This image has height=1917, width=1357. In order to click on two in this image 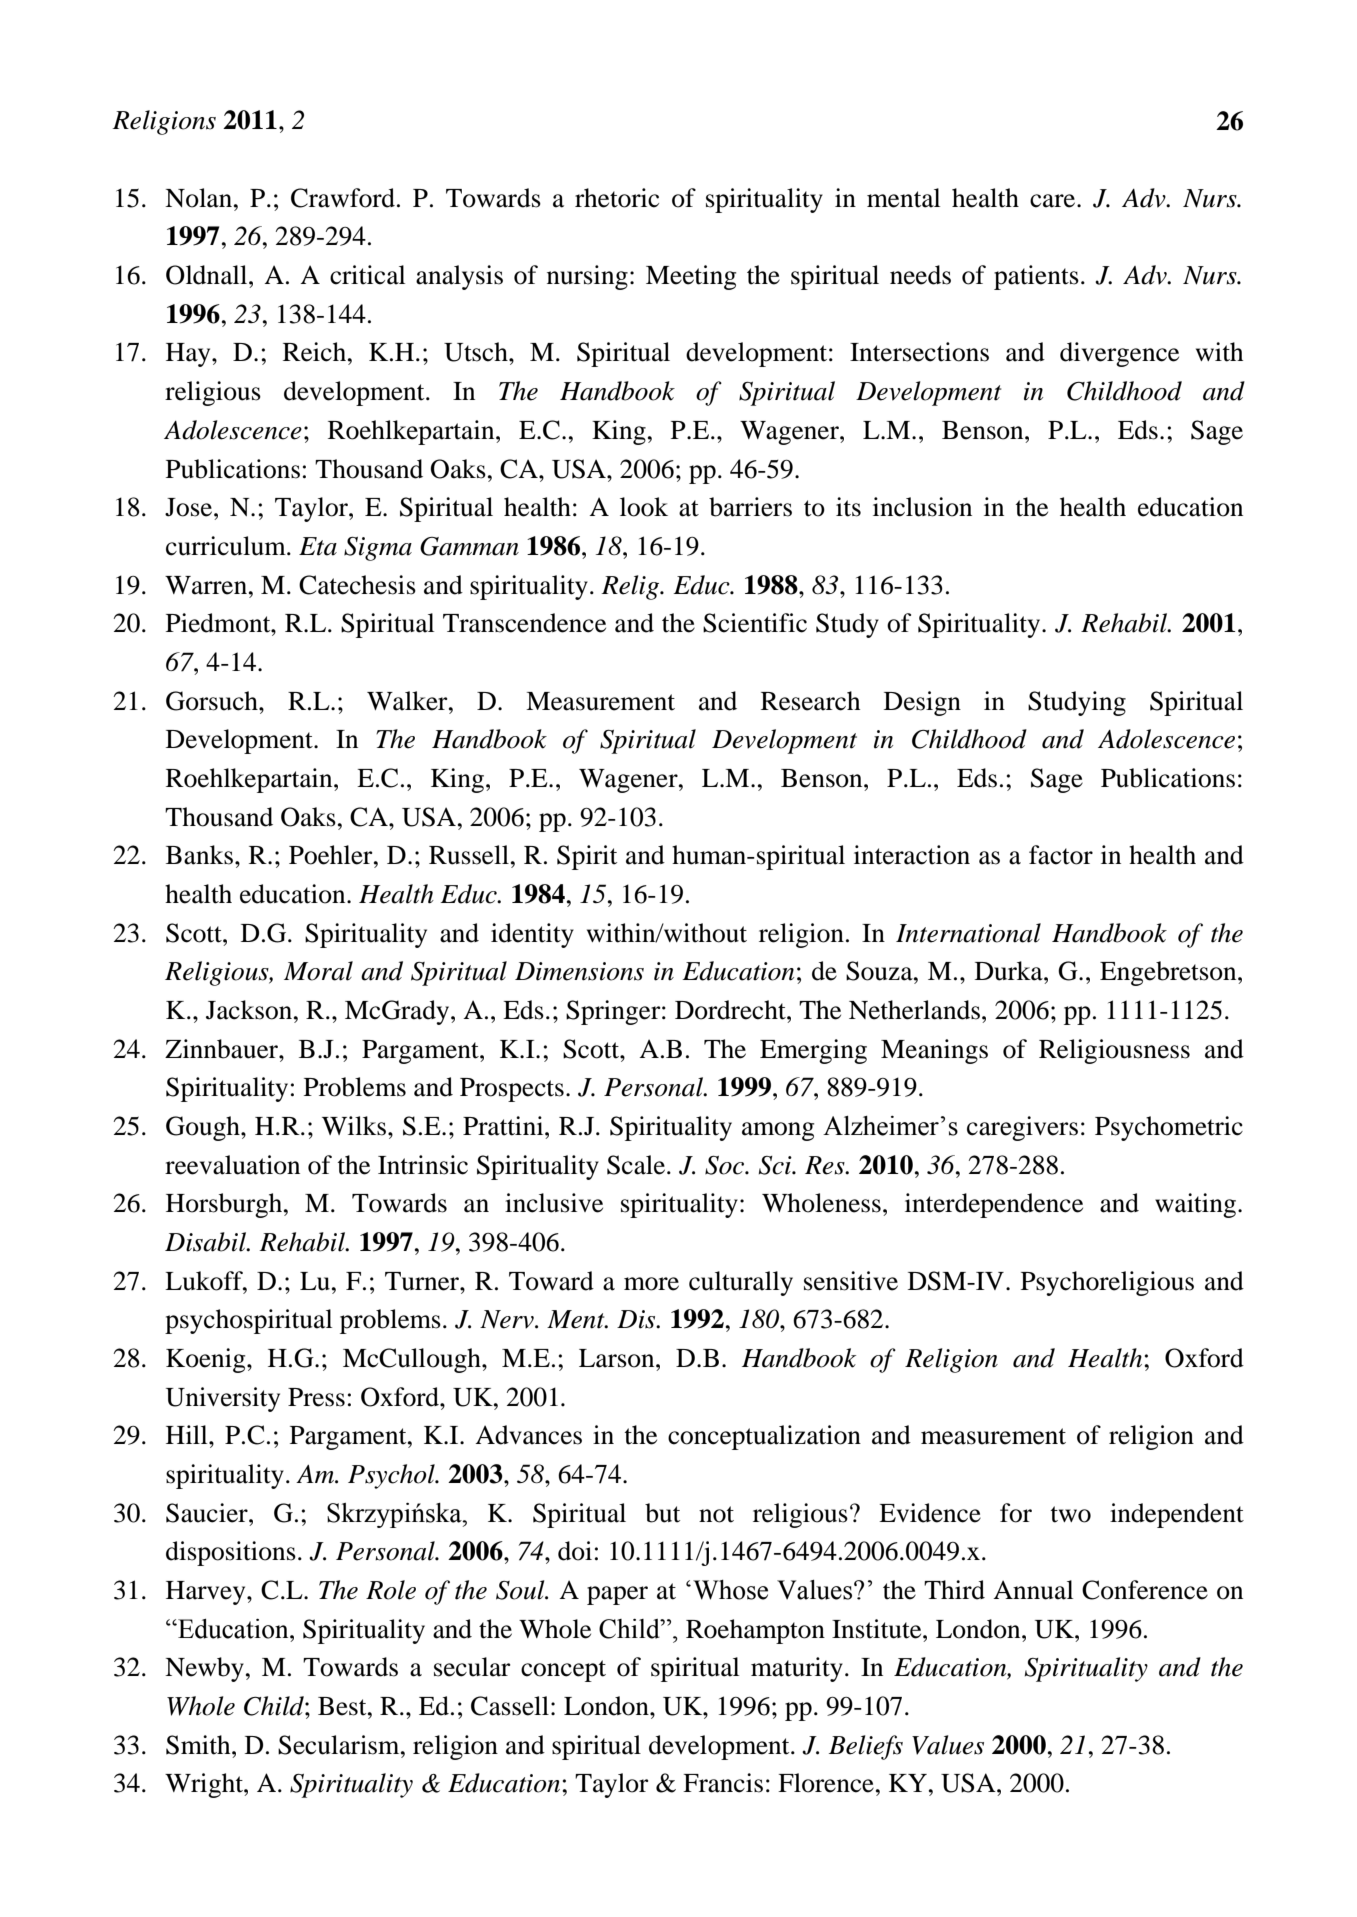, I will do `click(1070, 1514)`.
